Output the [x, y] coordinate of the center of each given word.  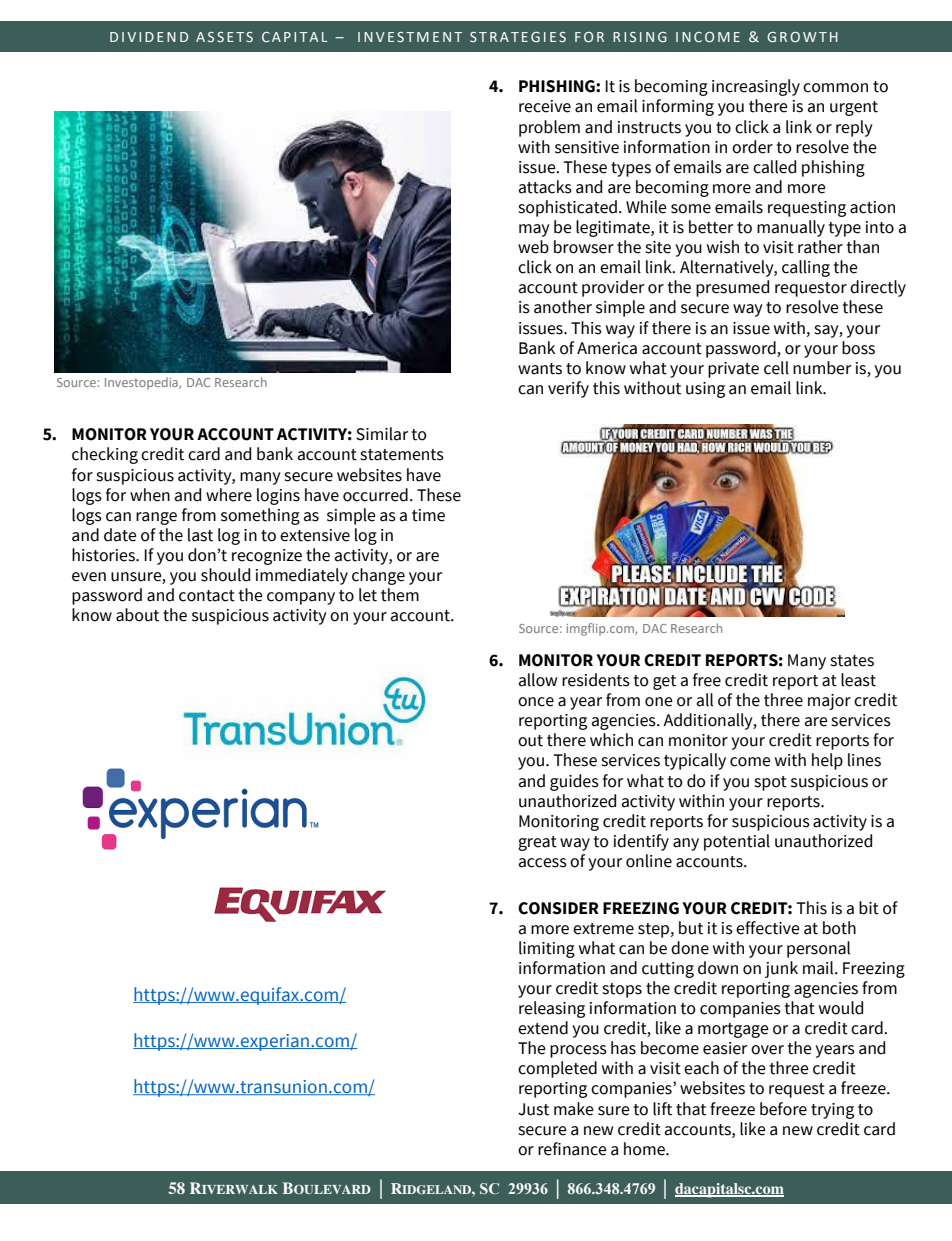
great [537, 843]
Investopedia [142, 383]
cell [776, 368]
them [400, 595]
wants [540, 369]
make [574, 1109]
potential [737, 842]
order [752, 147]
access [543, 863]
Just [533, 1109]
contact [207, 596]
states [852, 661]
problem [549, 128]
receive [545, 106]
